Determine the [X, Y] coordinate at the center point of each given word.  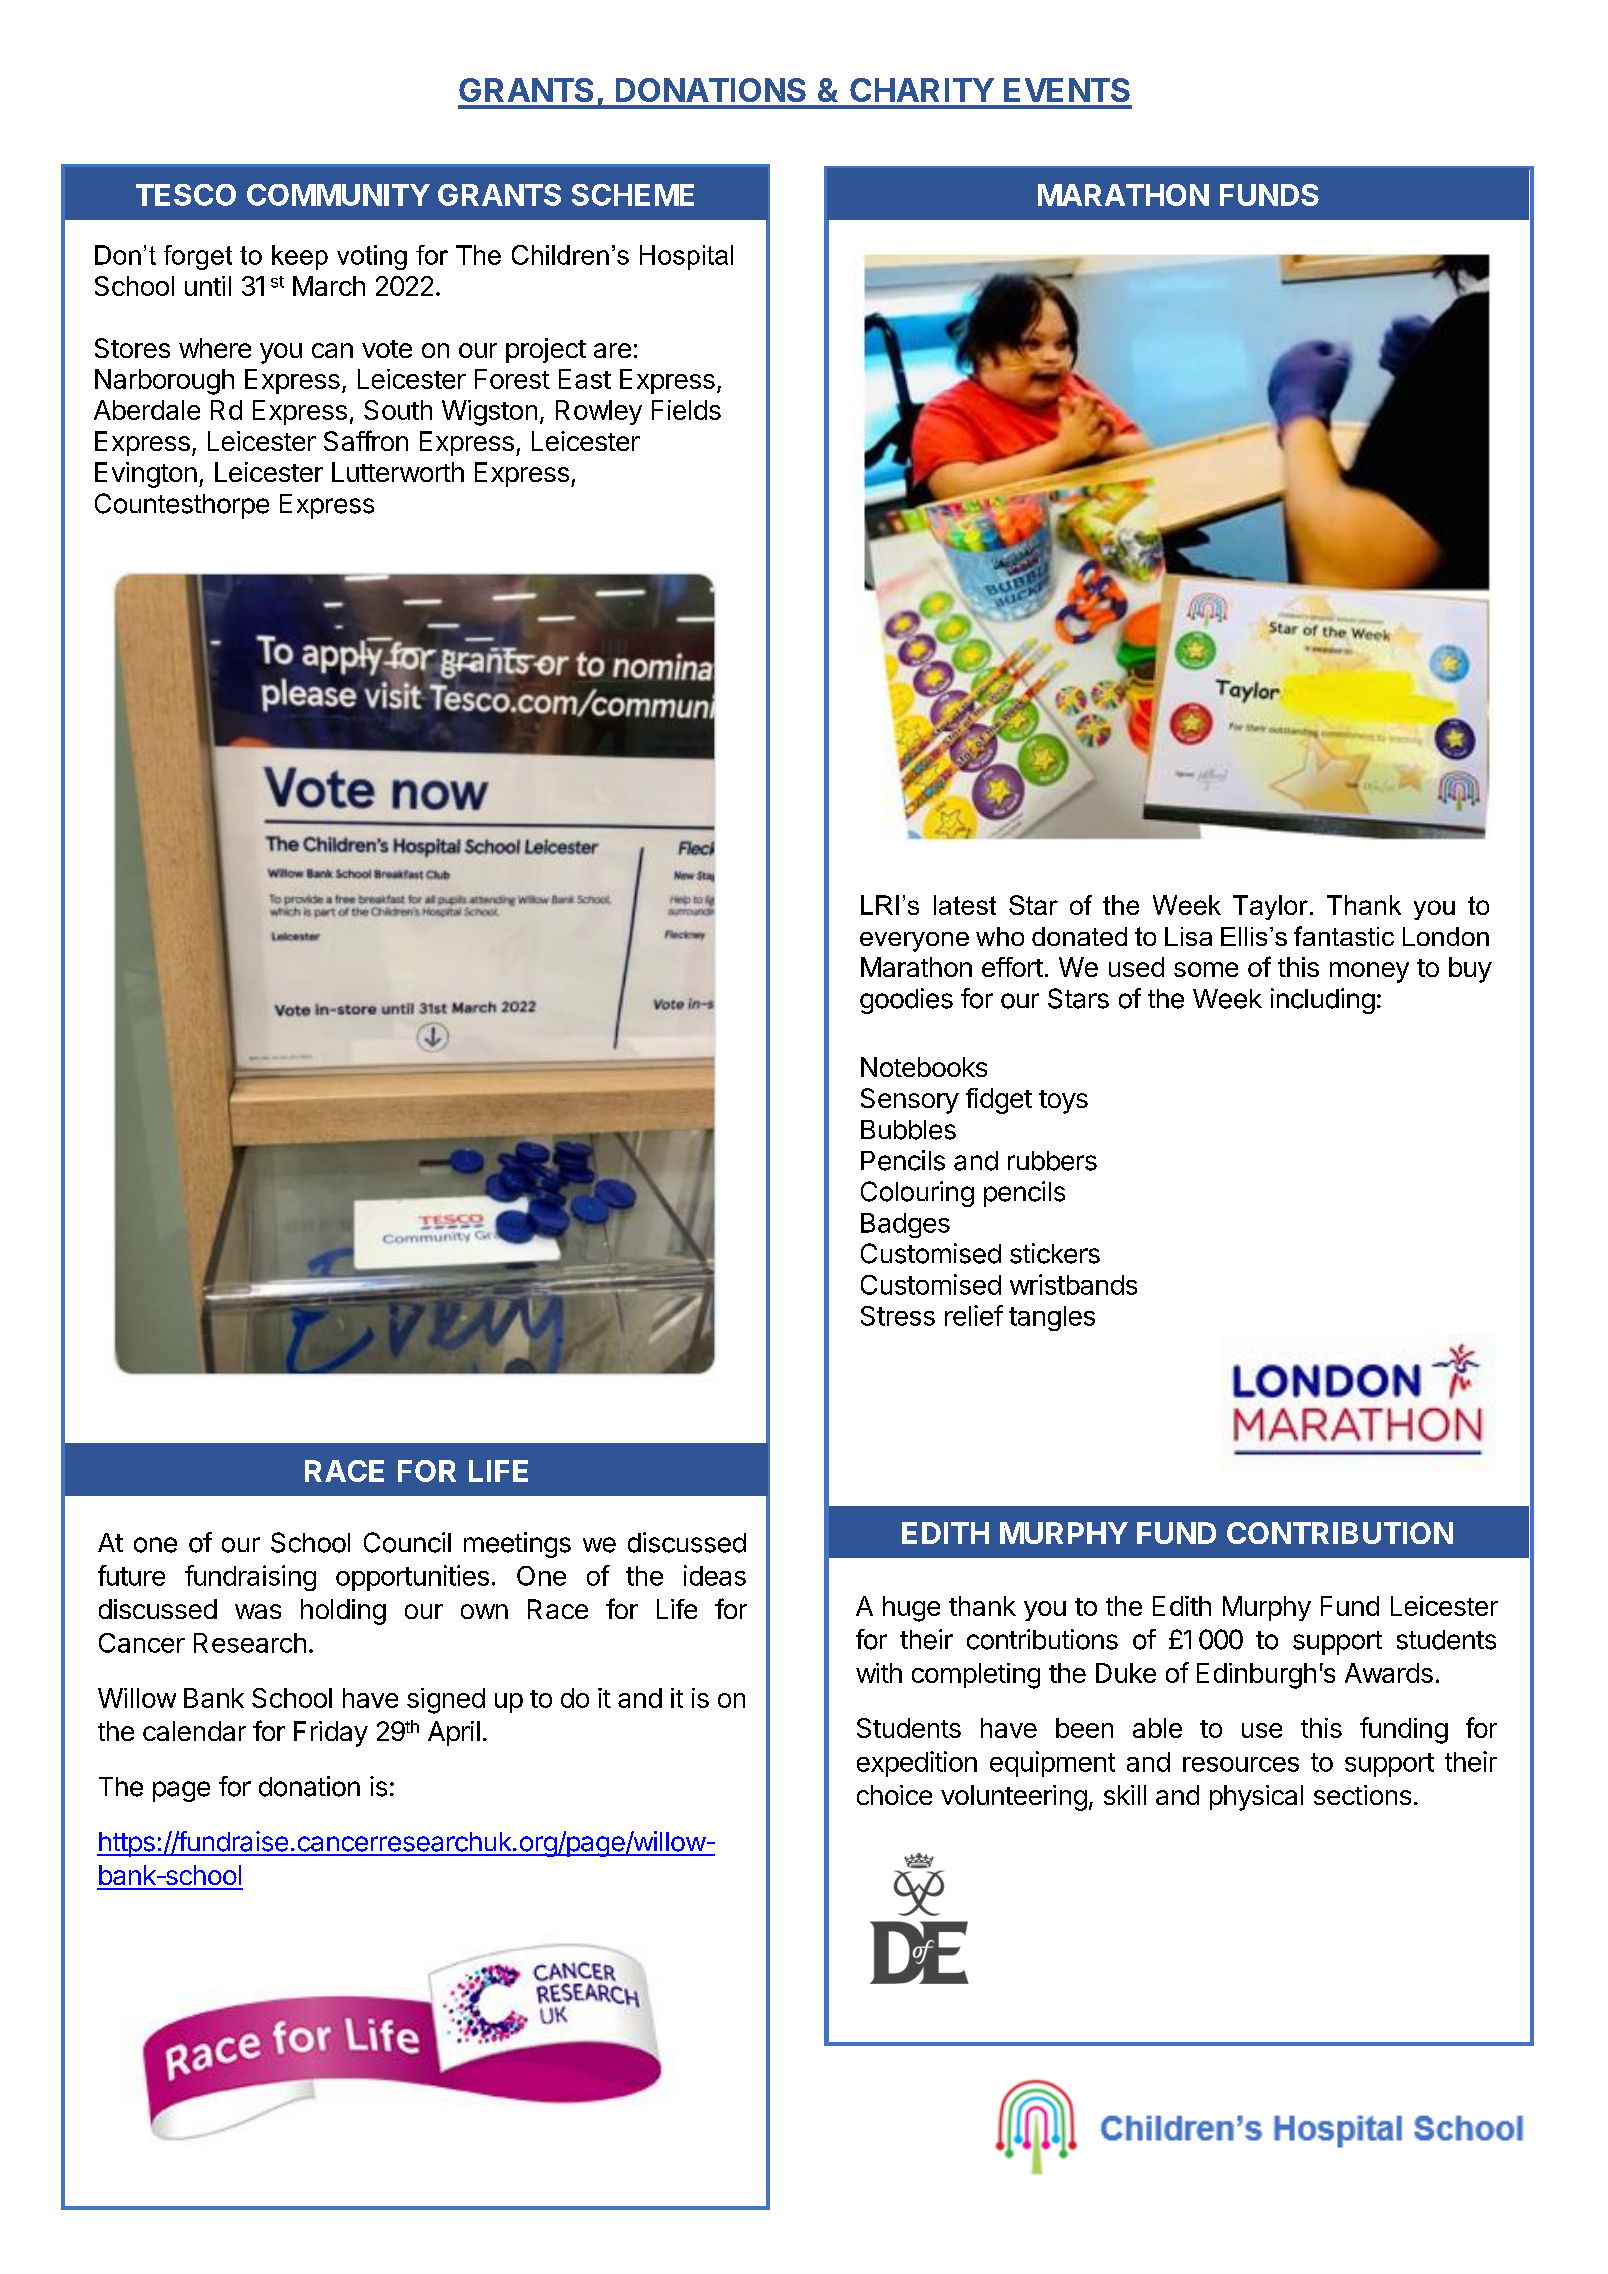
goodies [906, 1001]
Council [407, 1542]
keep [300, 257]
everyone [914, 942]
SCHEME [633, 195]
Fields [686, 410]
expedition [917, 1764]
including [1323, 1001]
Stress [898, 1316]
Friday [331, 1734]
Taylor [1270, 907]
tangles [1052, 1318]
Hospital [686, 257]
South [398, 410]
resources [1241, 1764]
